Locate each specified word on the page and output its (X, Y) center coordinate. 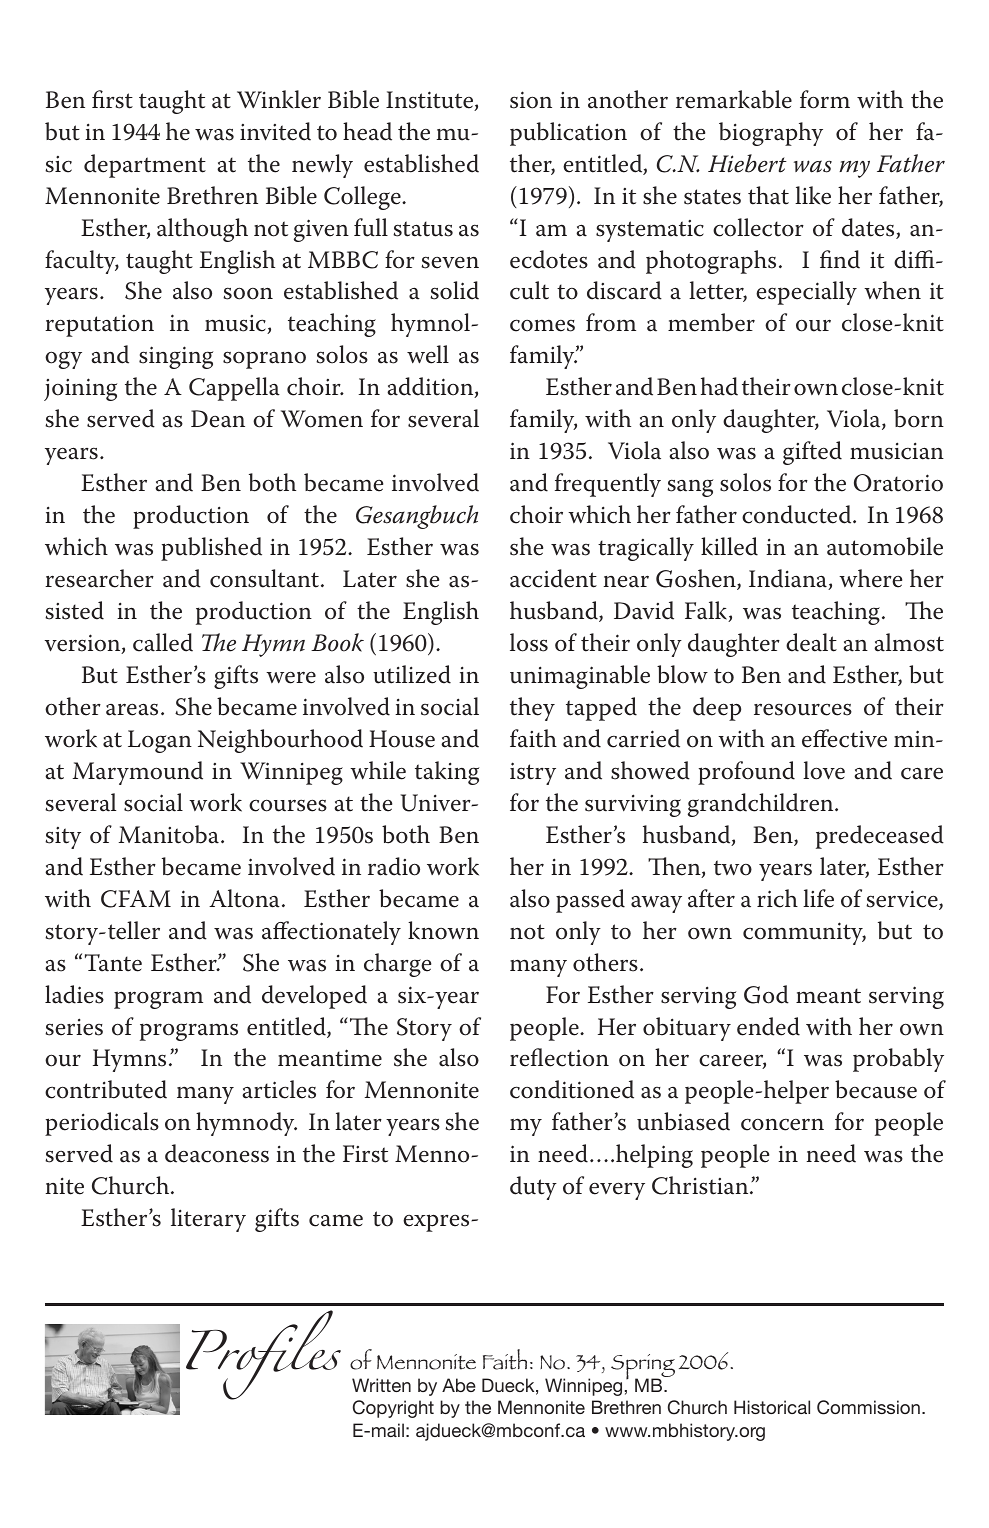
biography (771, 134)
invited (275, 131)
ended (768, 1026)
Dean (218, 419)
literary (208, 1220)
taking (447, 773)
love (824, 770)
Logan (160, 741)
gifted (812, 453)
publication (568, 134)
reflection (559, 1057)
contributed (106, 1089)
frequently (608, 485)
